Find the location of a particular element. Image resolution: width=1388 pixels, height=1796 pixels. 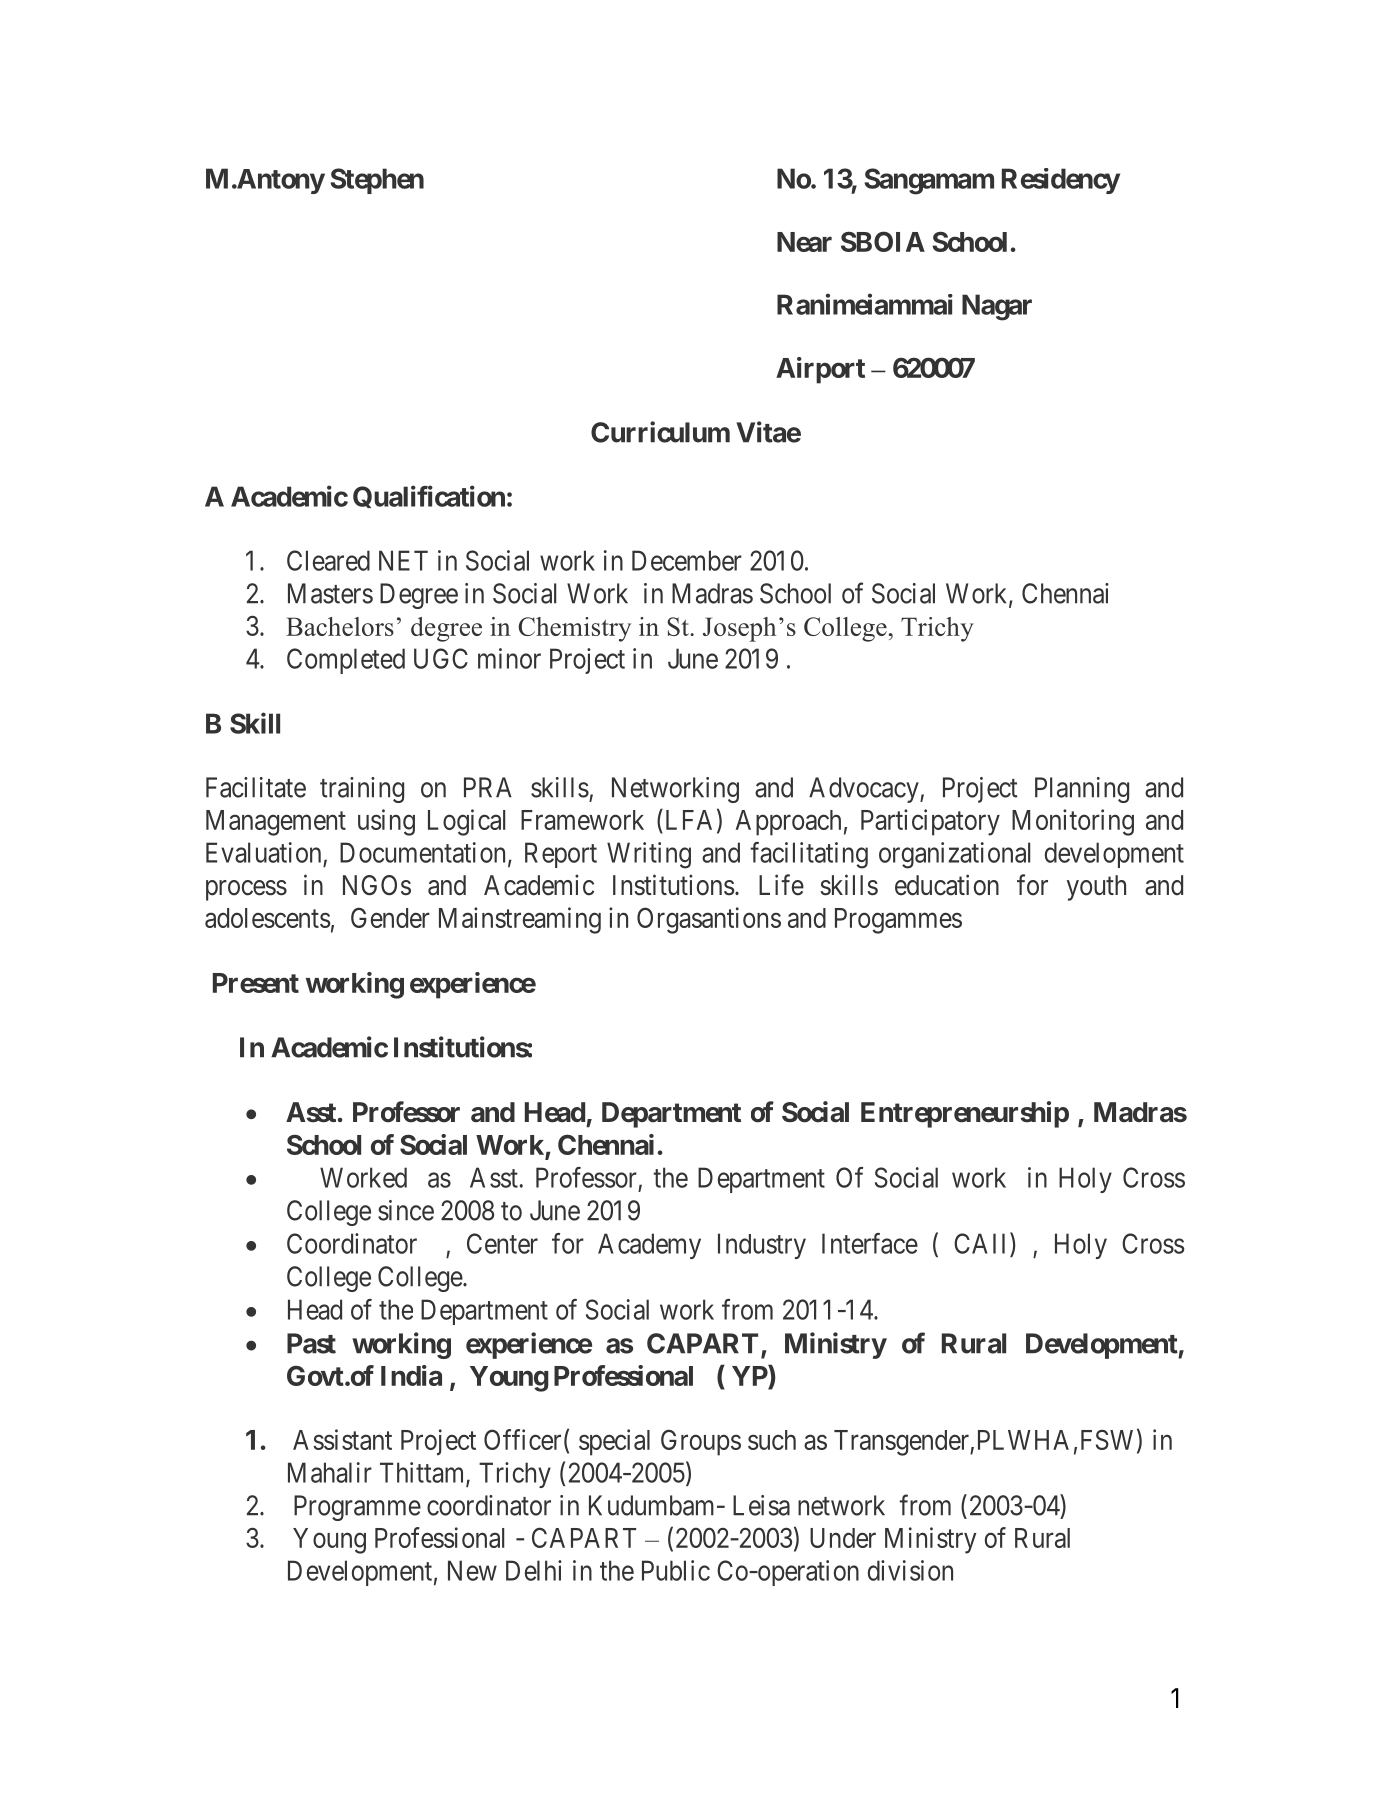

Academy is located at coordinates (649, 1246).
